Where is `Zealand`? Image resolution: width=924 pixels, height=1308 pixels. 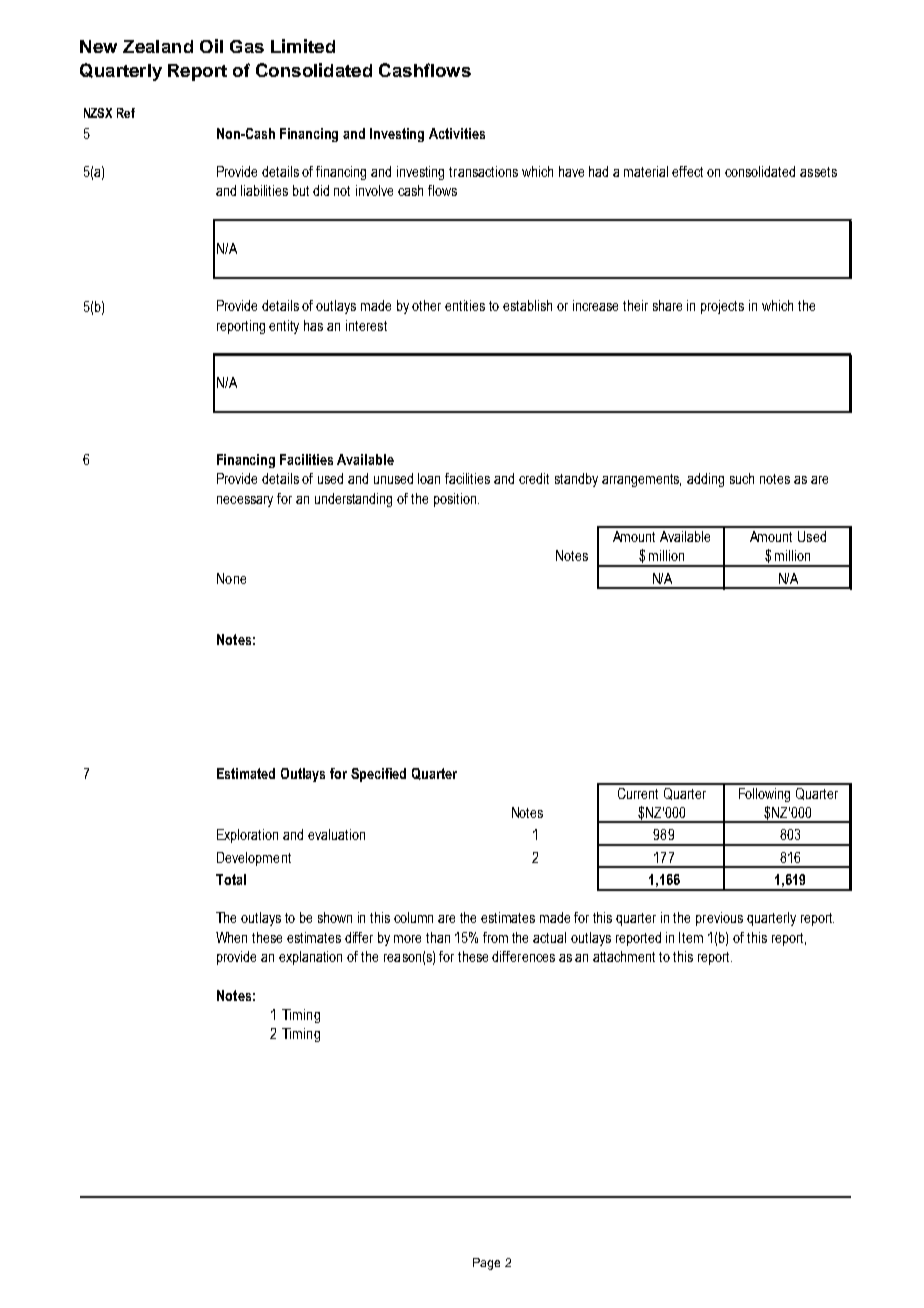 Zealand is located at coordinates (158, 46).
